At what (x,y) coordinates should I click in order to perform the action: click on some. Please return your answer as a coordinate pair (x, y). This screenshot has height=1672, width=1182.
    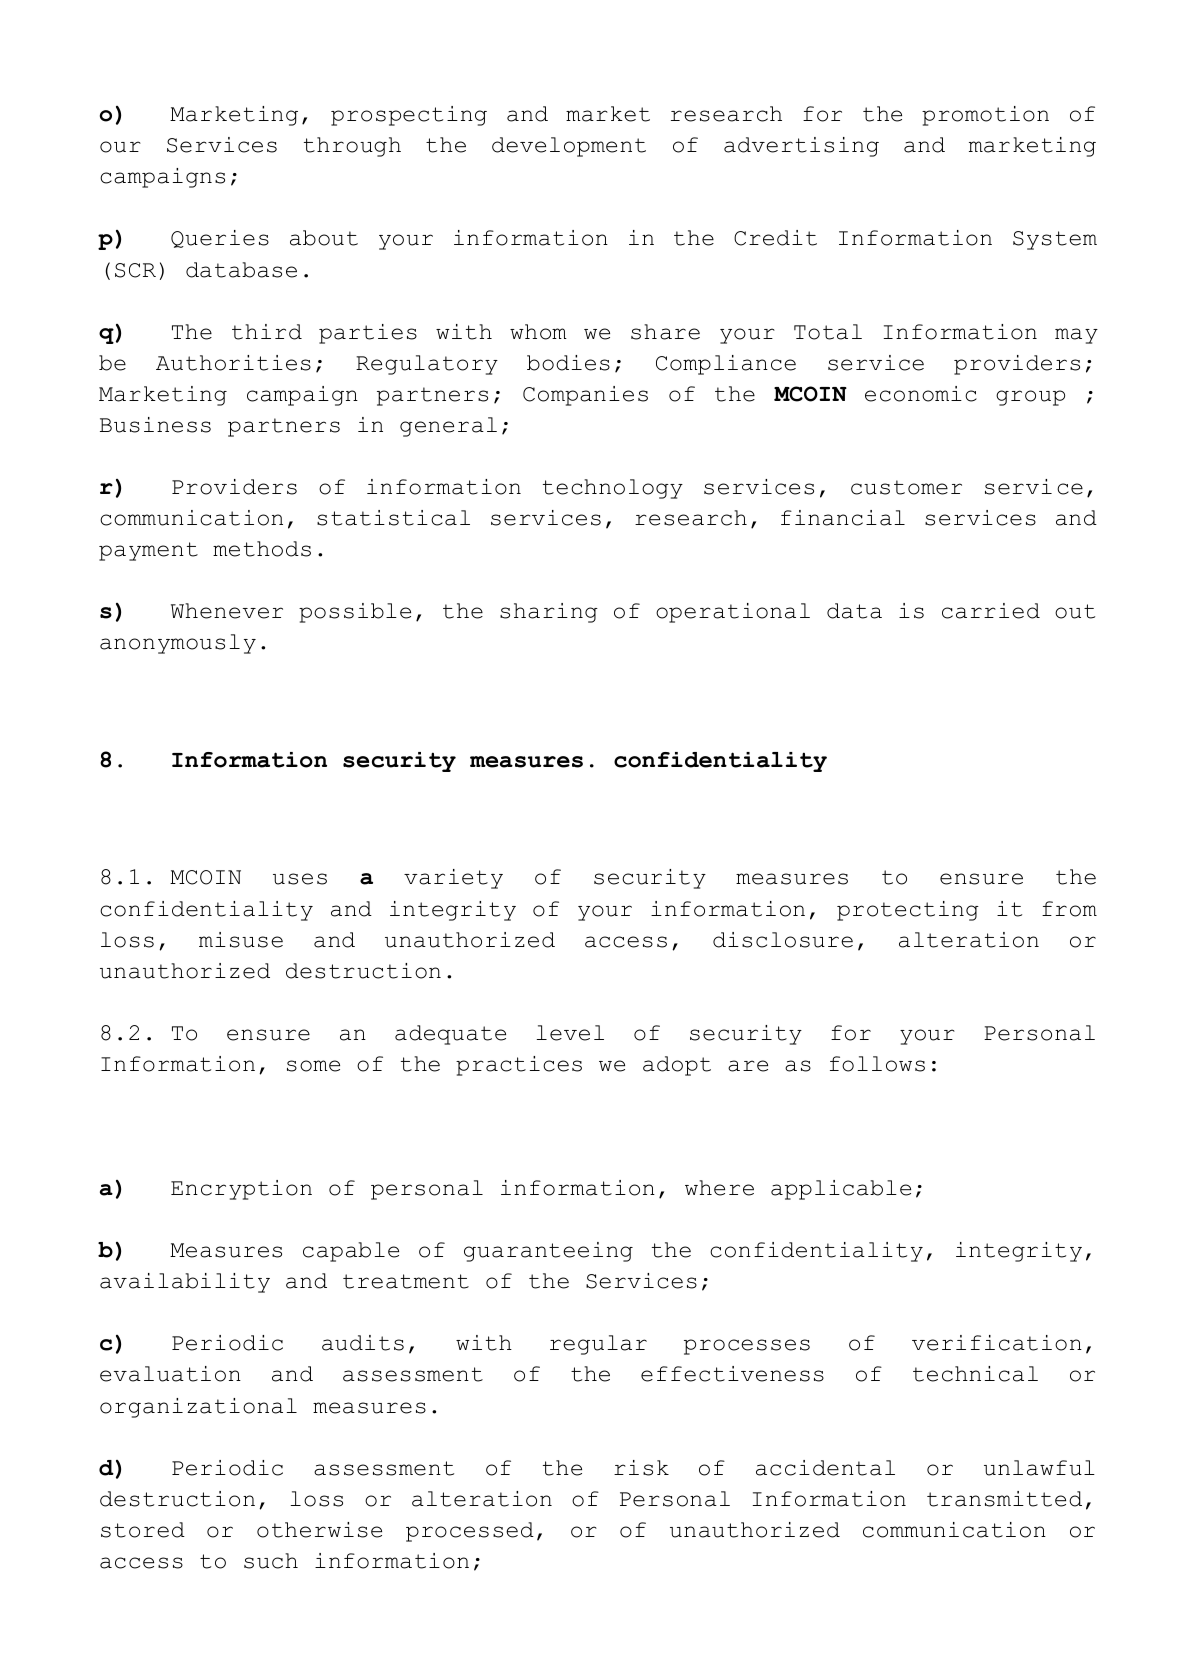
    Looking at the image, I should click on (313, 1066).
